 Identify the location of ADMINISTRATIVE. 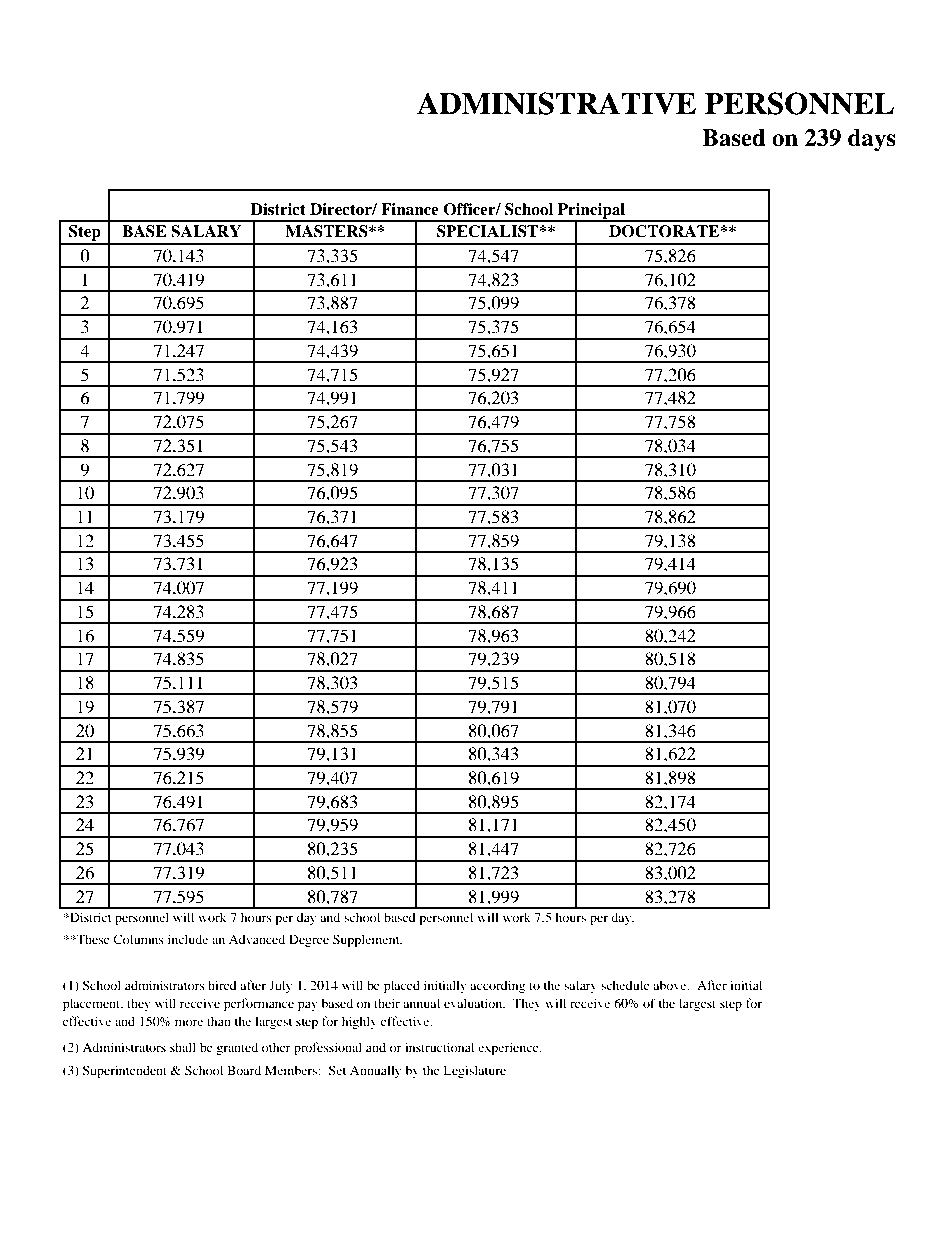
(556, 103).
